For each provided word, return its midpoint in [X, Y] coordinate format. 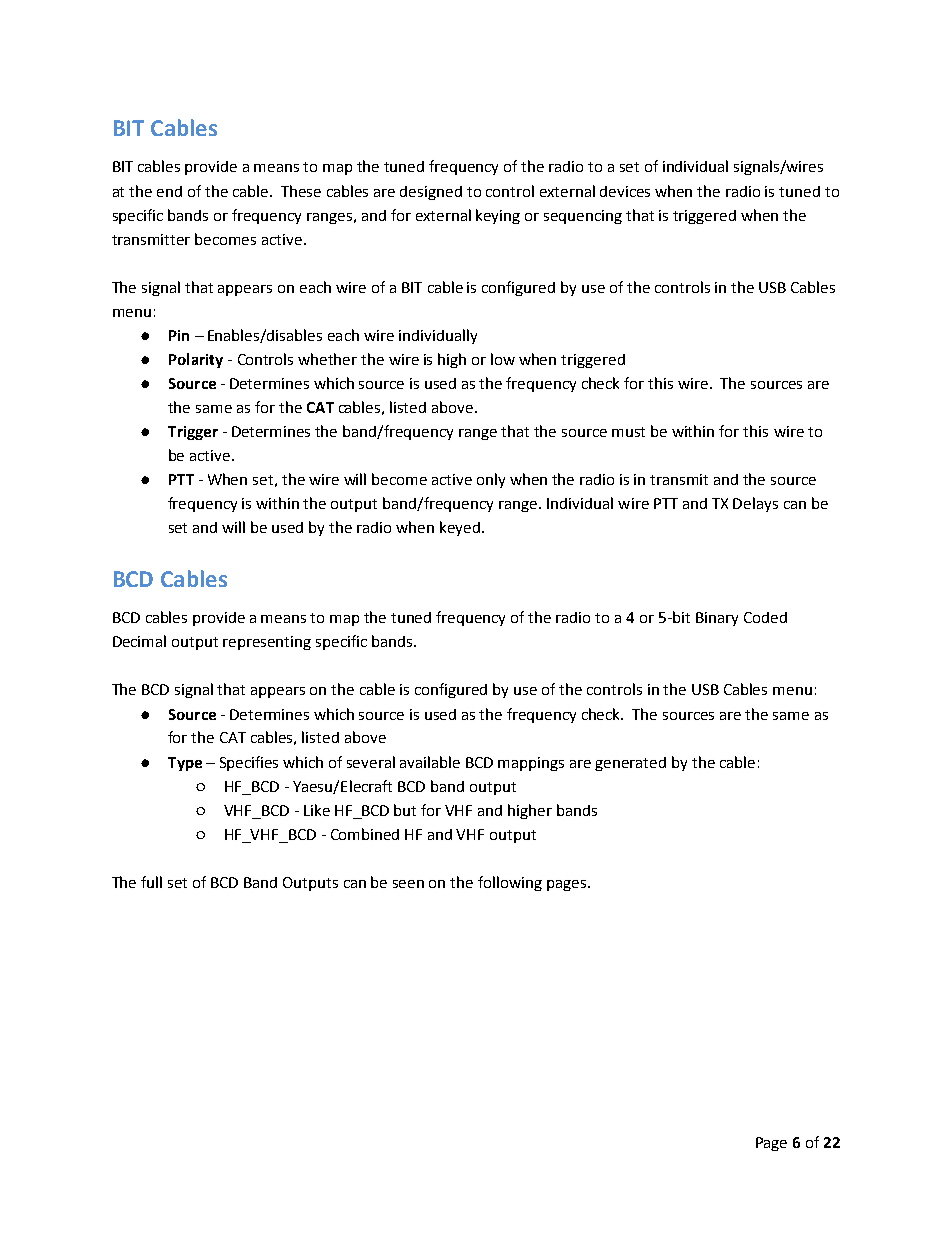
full [151, 882]
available [430, 762]
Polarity [196, 360]
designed [431, 193]
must [628, 432]
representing [267, 643]
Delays [755, 504]
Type [185, 764]
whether [327, 359]
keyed [460, 528]
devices [625, 191]
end [169, 191]
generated [630, 764]
